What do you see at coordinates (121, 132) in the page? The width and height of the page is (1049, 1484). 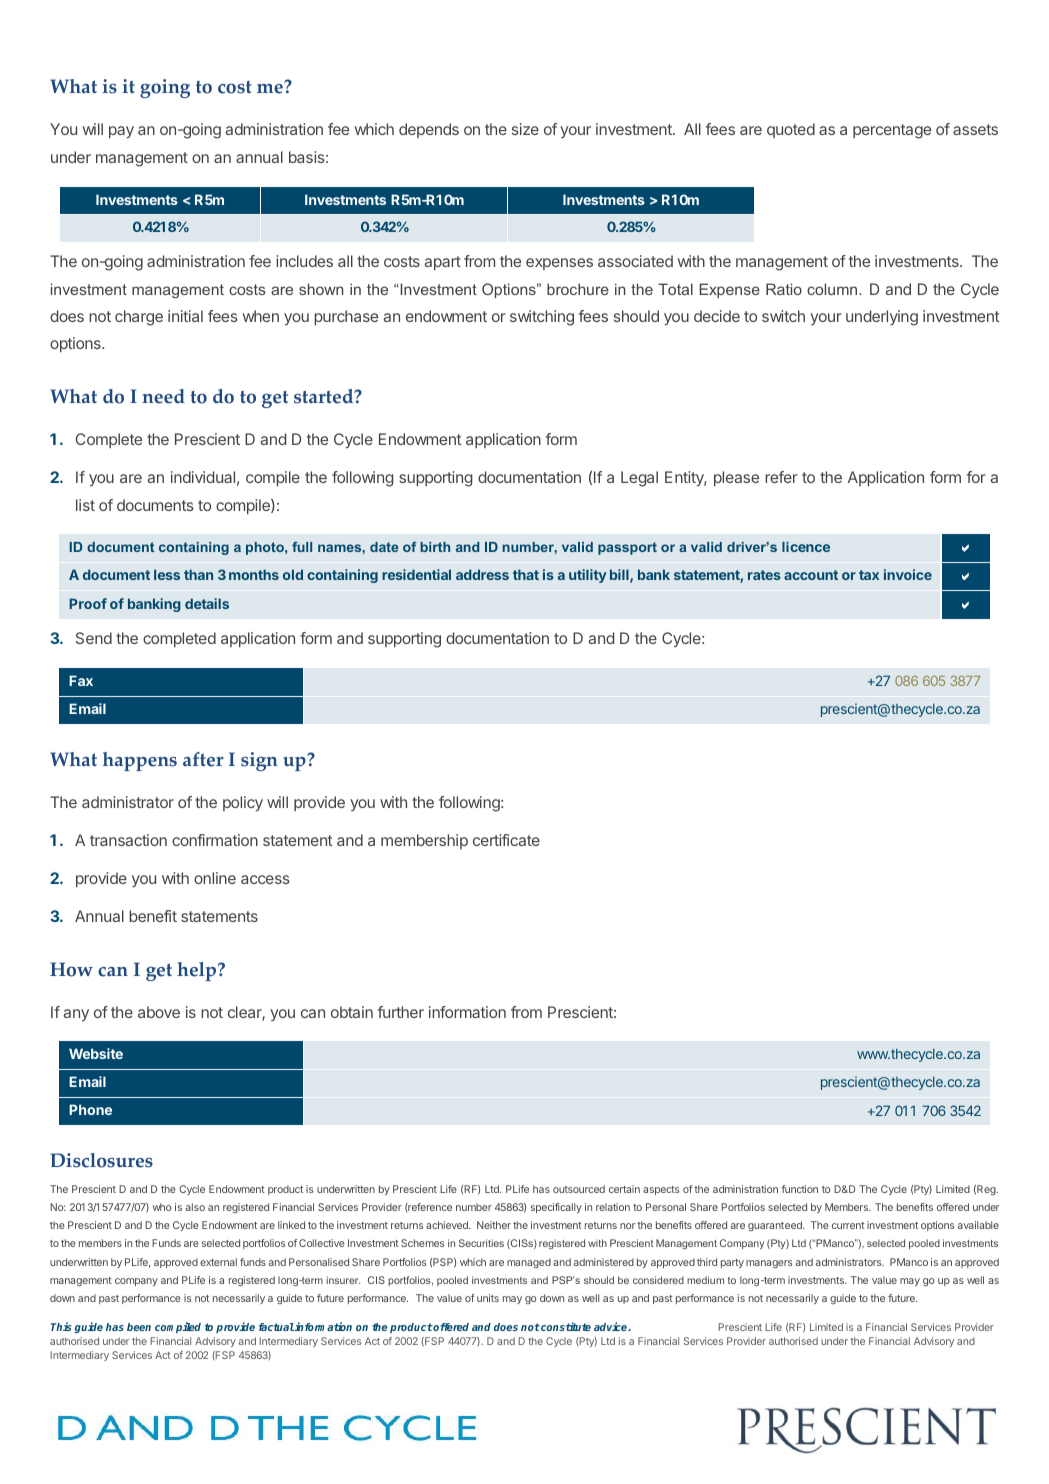 I see `pay` at bounding box center [121, 132].
